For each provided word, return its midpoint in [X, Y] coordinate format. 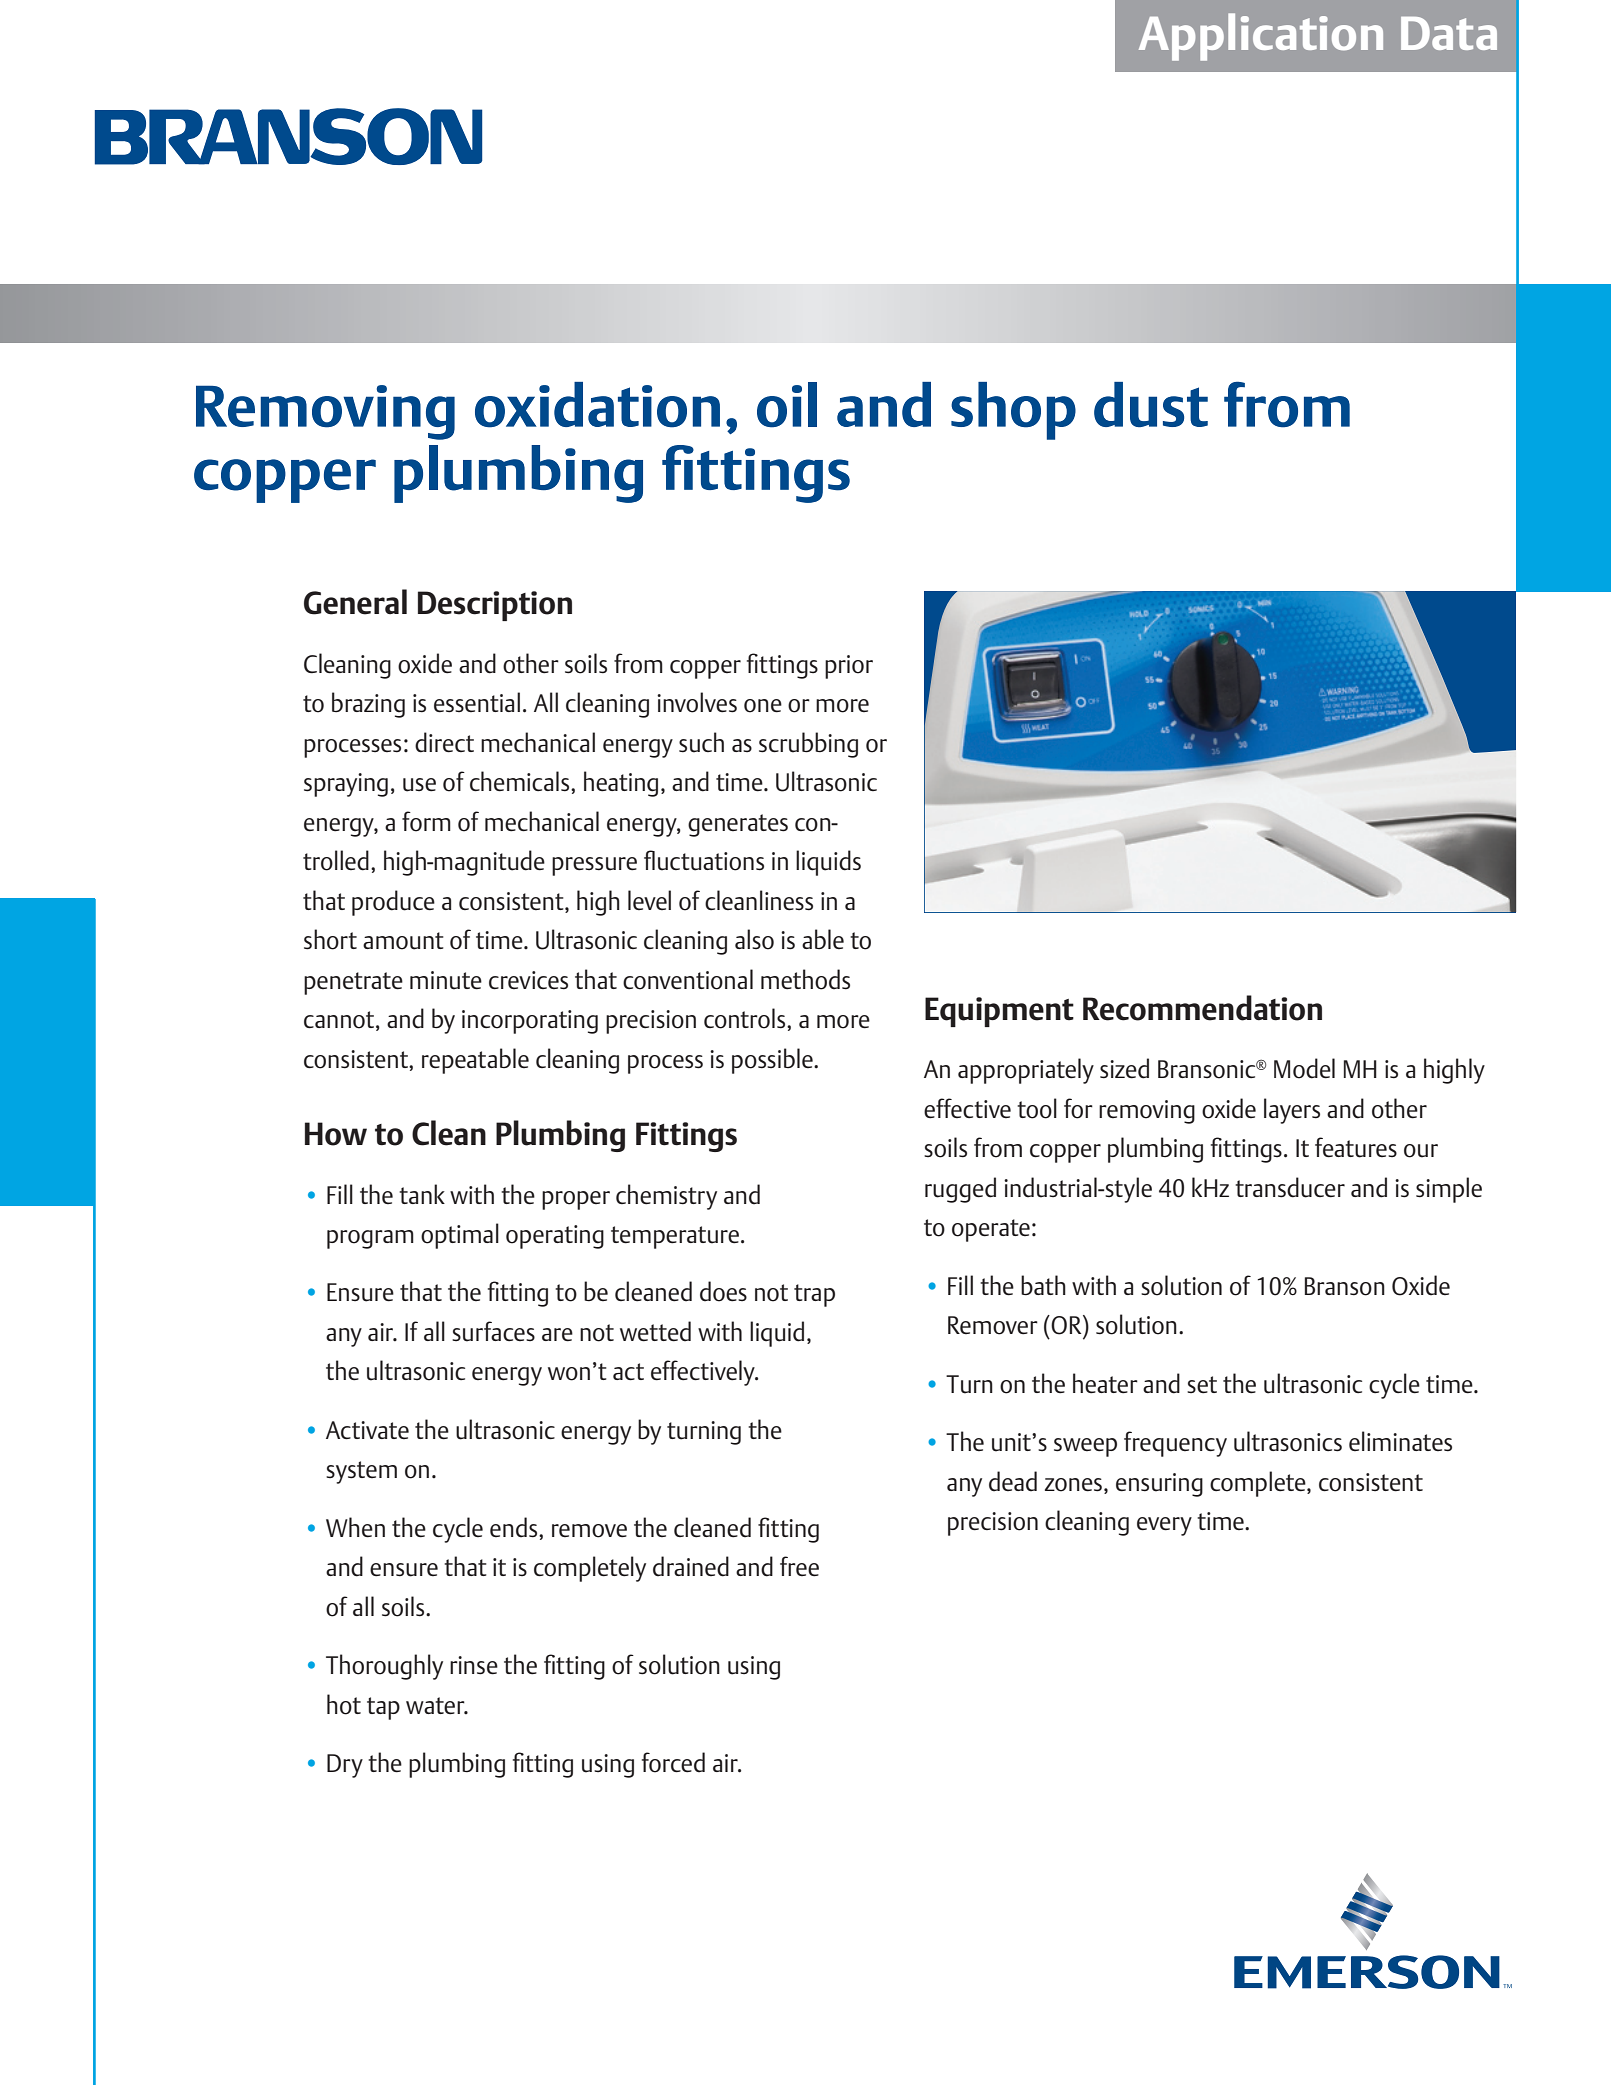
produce [393, 903]
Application [1261, 37]
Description [495, 606]
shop [1013, 411]
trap [814, 1295]
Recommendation [1202, 1008]
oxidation [597, 405]
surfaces [493, 1331]
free [799, 1566]
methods [805, 979]
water [436, 1706]
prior [849, 667]
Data [1449, 33]
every [1164, 1526]
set [1202, 1385]
